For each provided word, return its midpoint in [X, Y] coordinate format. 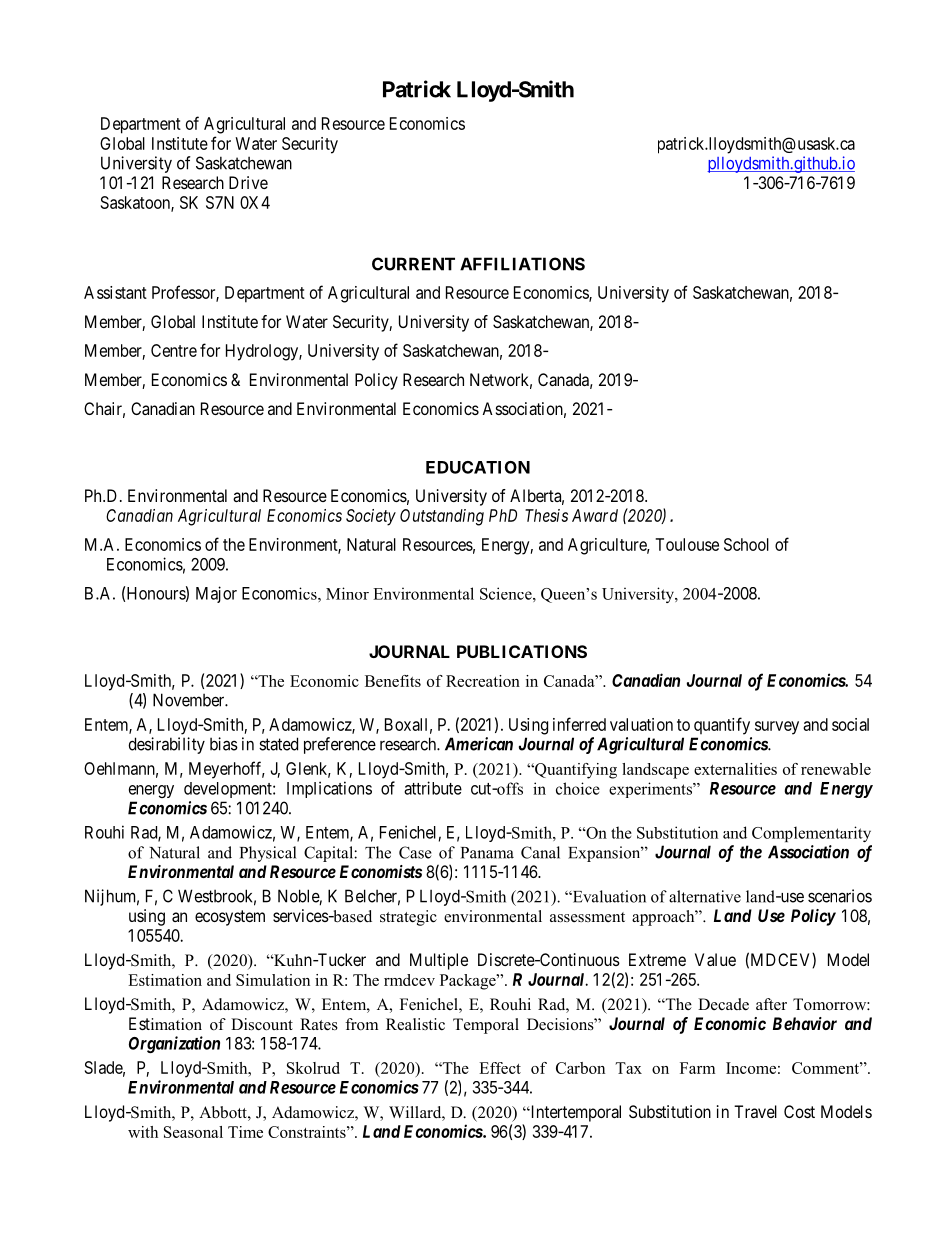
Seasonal [193, 1132]
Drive [248, 182]
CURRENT [413, 264]
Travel [755, 1111]
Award [595, 515]
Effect [500, 1068]
